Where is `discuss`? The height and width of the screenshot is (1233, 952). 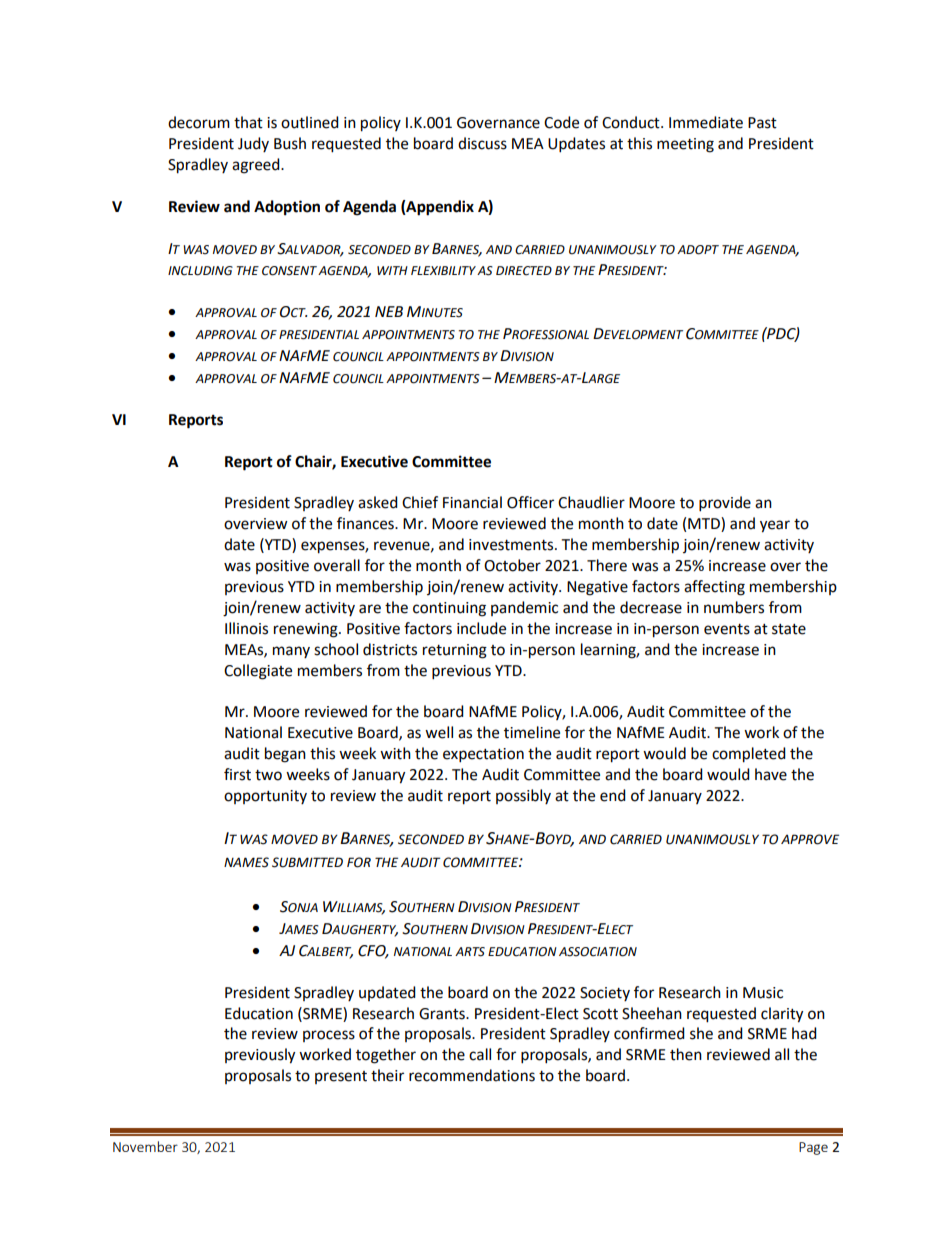
discuss is located at coordinates (482, 143).
